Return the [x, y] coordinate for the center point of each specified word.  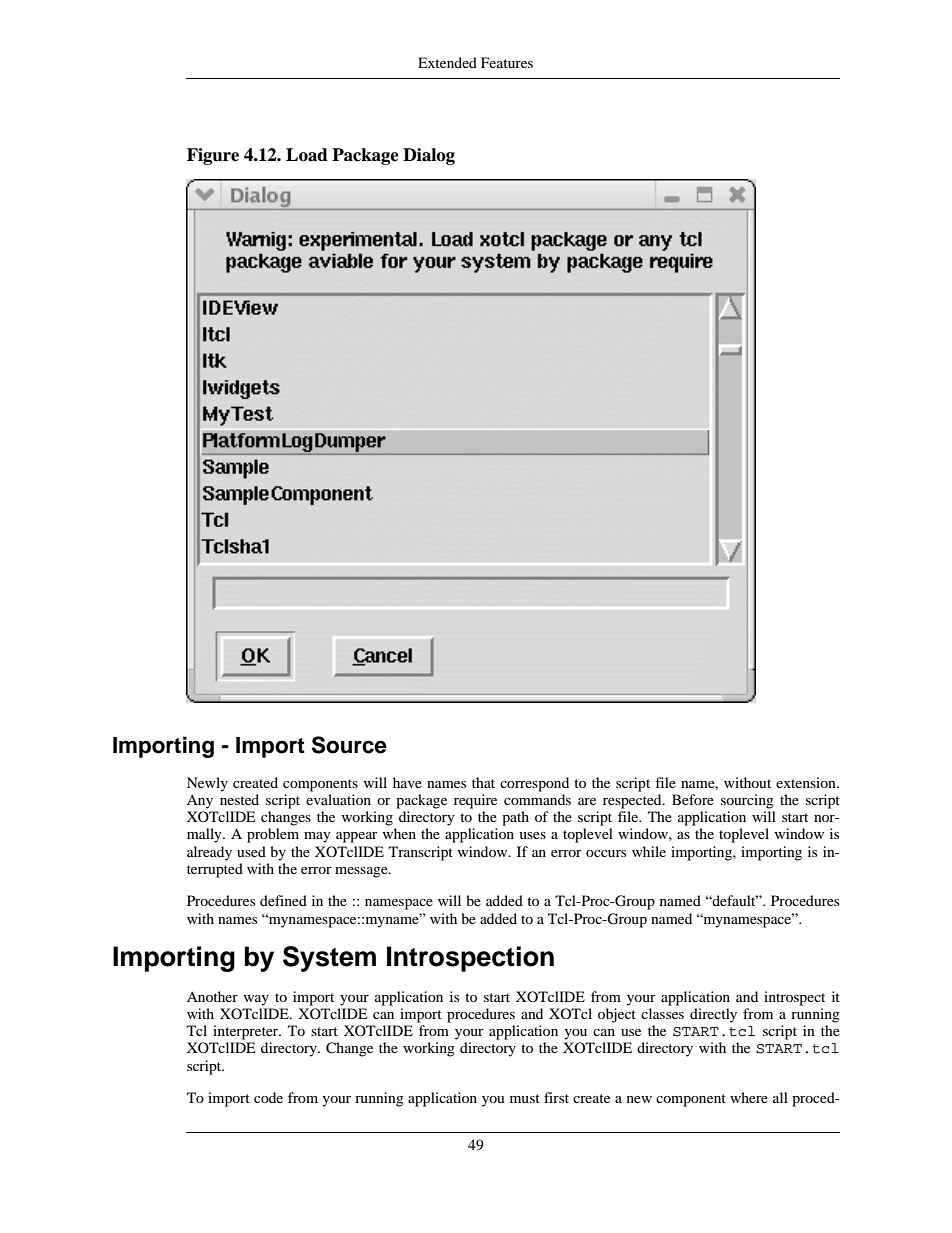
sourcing [747, 801]
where [749, 1097]
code [268, 1097]
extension [807, 782]
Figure [213, 156]
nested [239, 799]
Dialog [429, 156]
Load [307, 155]
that [483, 782]
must [525, 1098]
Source [349, 745]
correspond [534, 784]
